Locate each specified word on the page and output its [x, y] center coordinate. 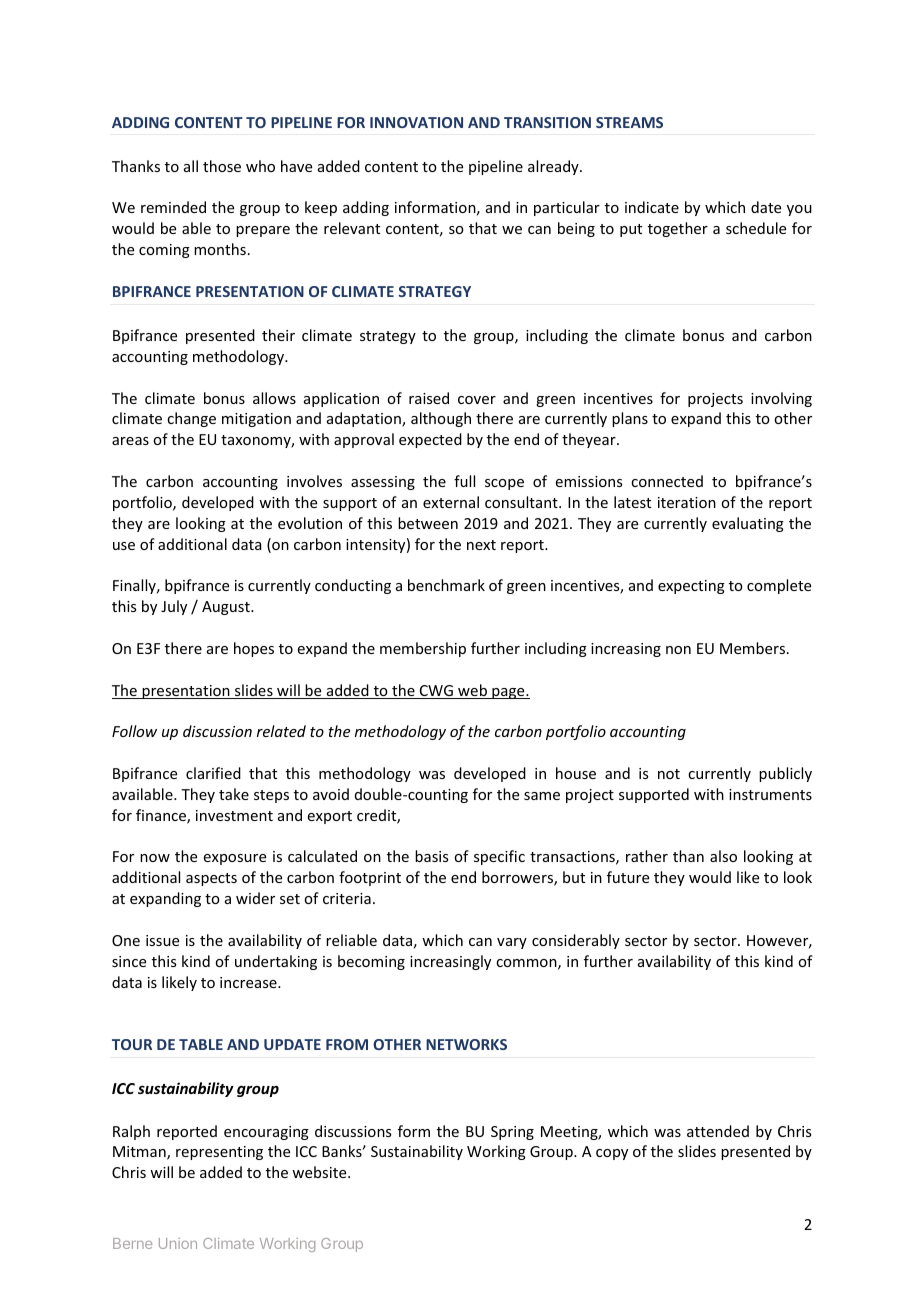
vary [512, 943]
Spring [512, 1133]
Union [178, 1243]
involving [781, 399]
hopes [254, 649]
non [678, 650]
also [723, 856]
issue [162, 940]
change [191, 419]
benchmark [446, 585]
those [222, 166]
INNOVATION [416, 122]
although [441, 419]
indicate [652, 207]
